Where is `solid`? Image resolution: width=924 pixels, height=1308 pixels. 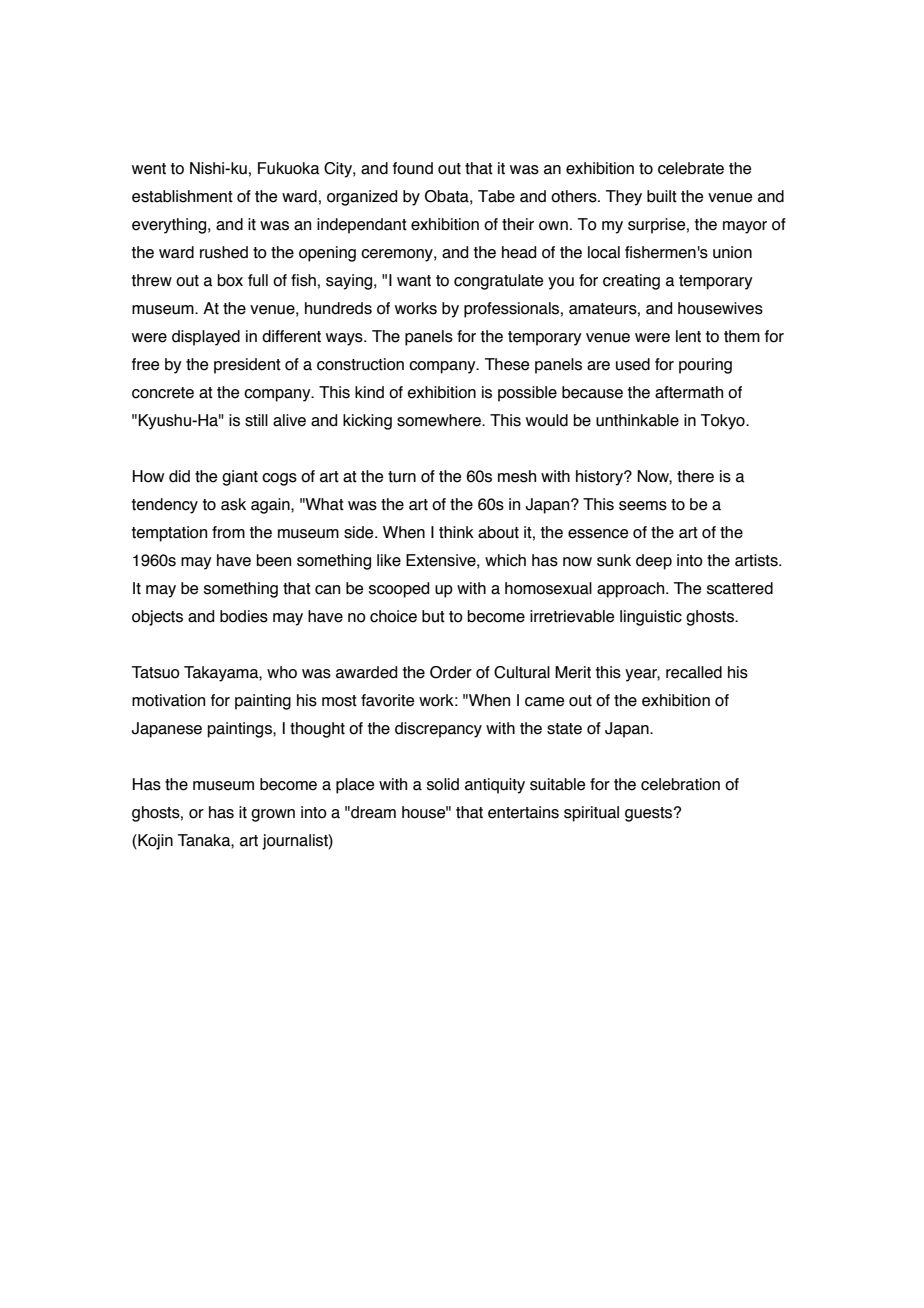 solid is located at coordinates (443, 784).
